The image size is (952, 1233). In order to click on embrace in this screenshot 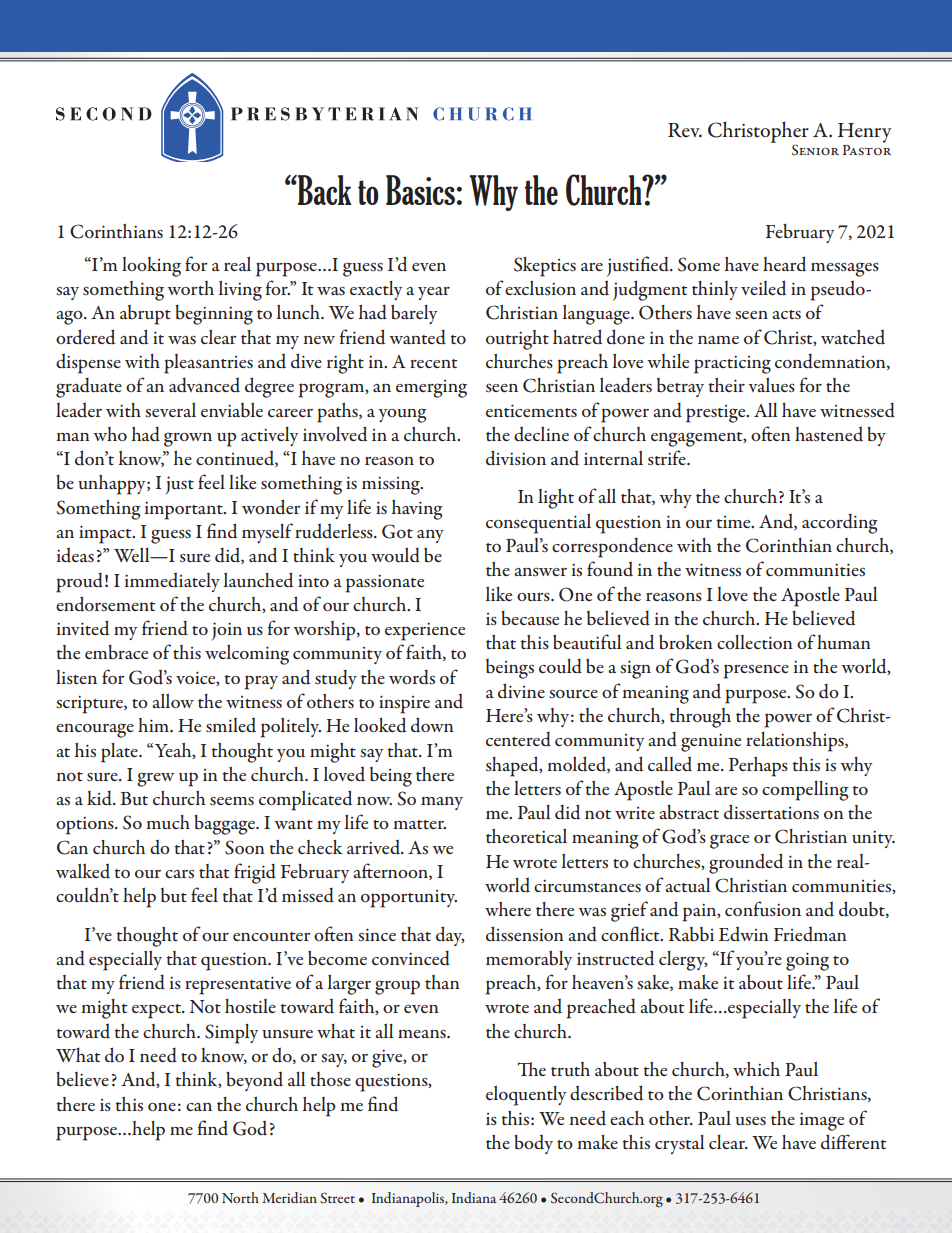, I will do `click(116, 652)`.
